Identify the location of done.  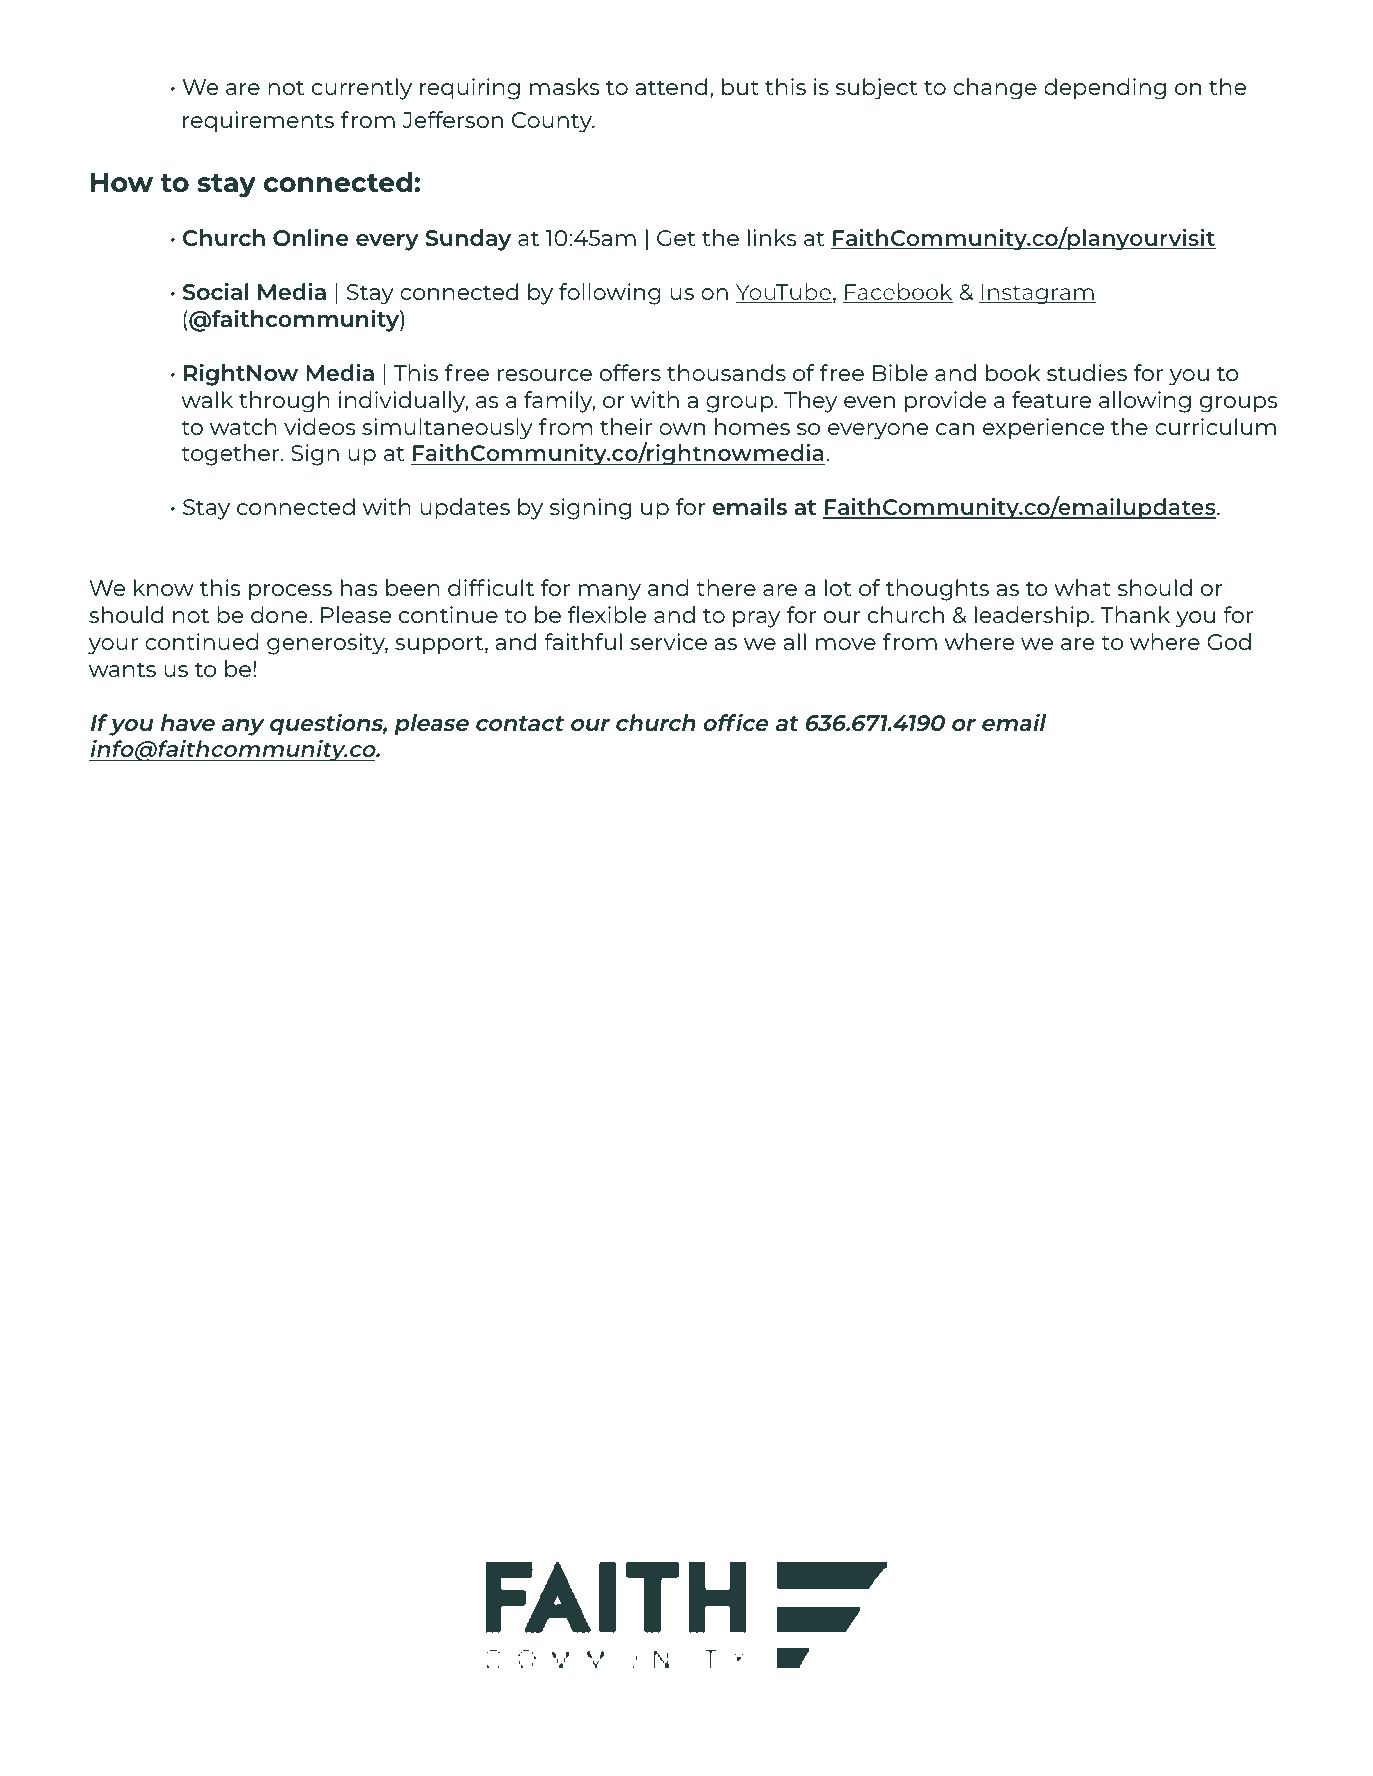
(280, 614).
